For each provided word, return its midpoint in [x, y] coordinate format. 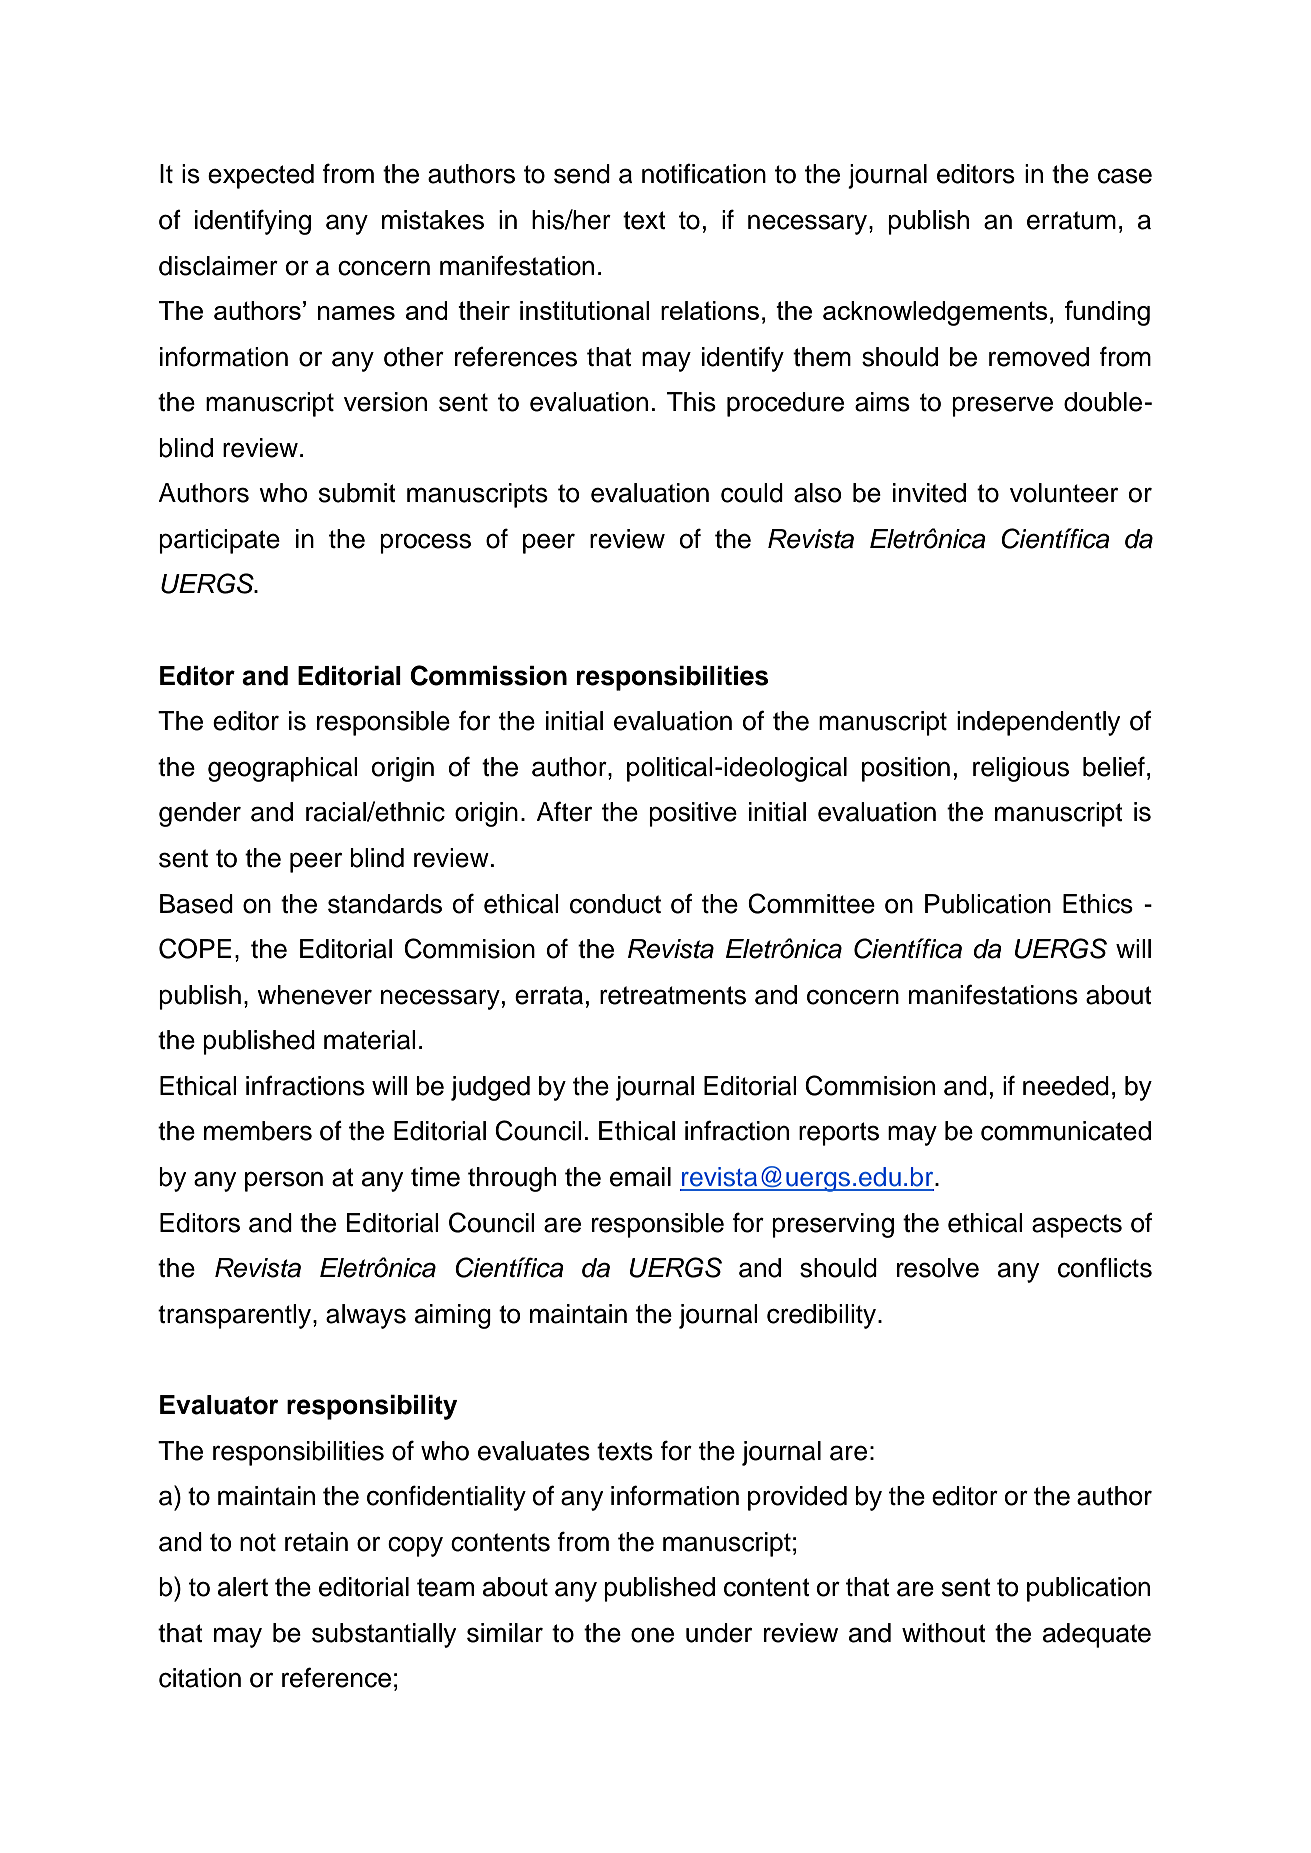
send [582, 174]
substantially [384, 1635]
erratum [1071, 220]
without [944, 1633]
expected [261, 176]
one [652, 1635]
